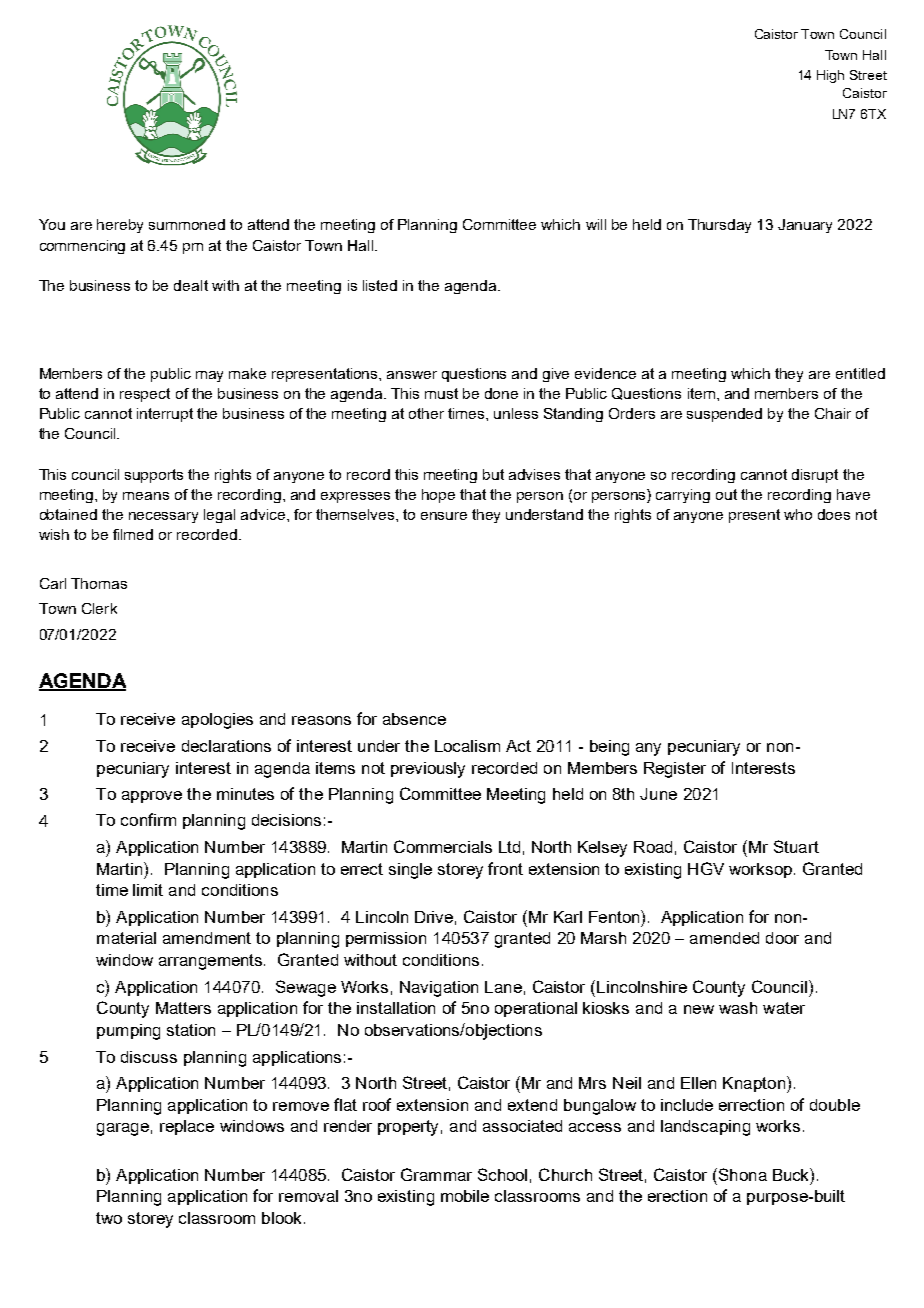  Describe the element at coordinates (724, 415) in the screenshot. I see `suspended` at that location.
